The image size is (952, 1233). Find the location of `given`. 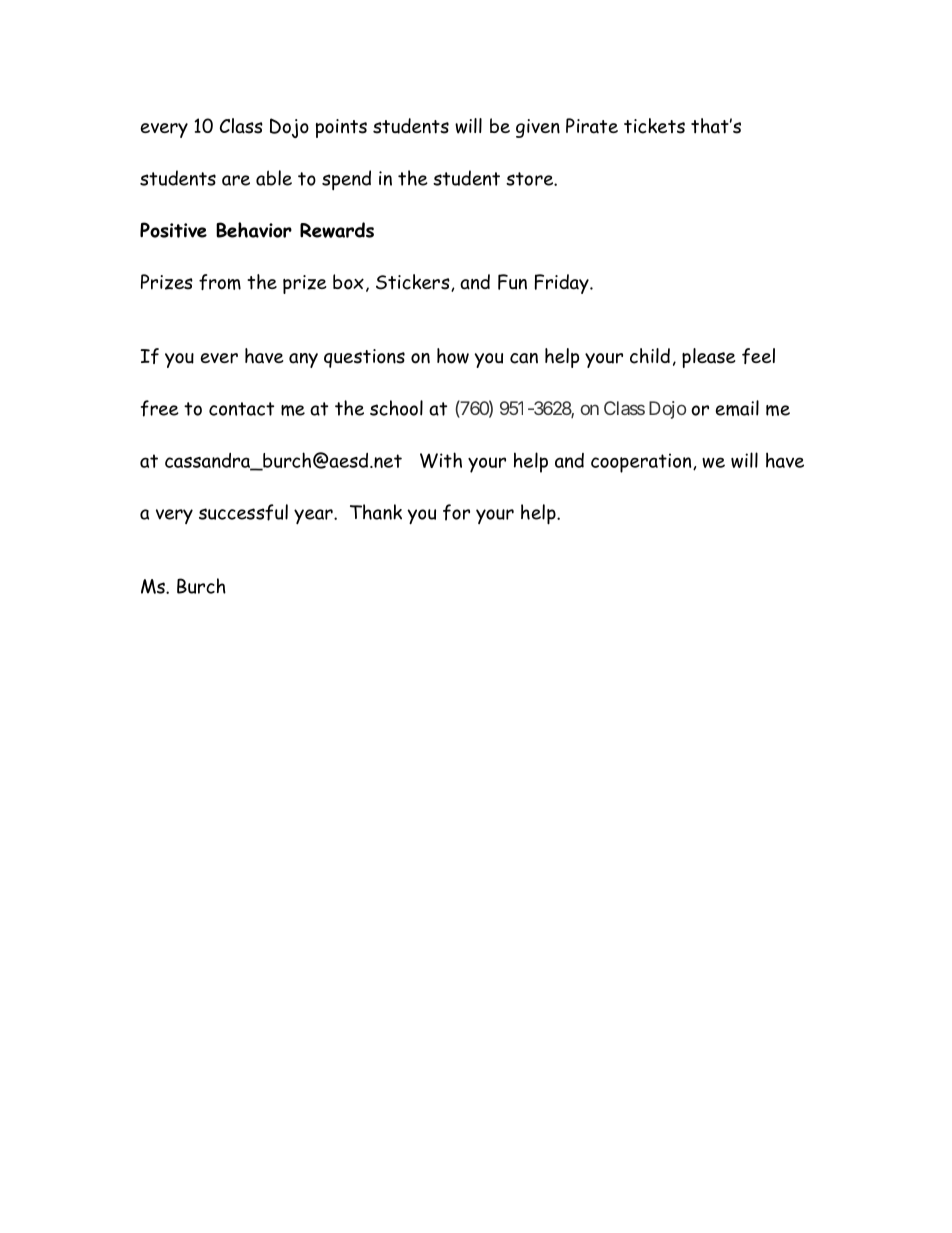

given is located at coordinates (538, 128).
